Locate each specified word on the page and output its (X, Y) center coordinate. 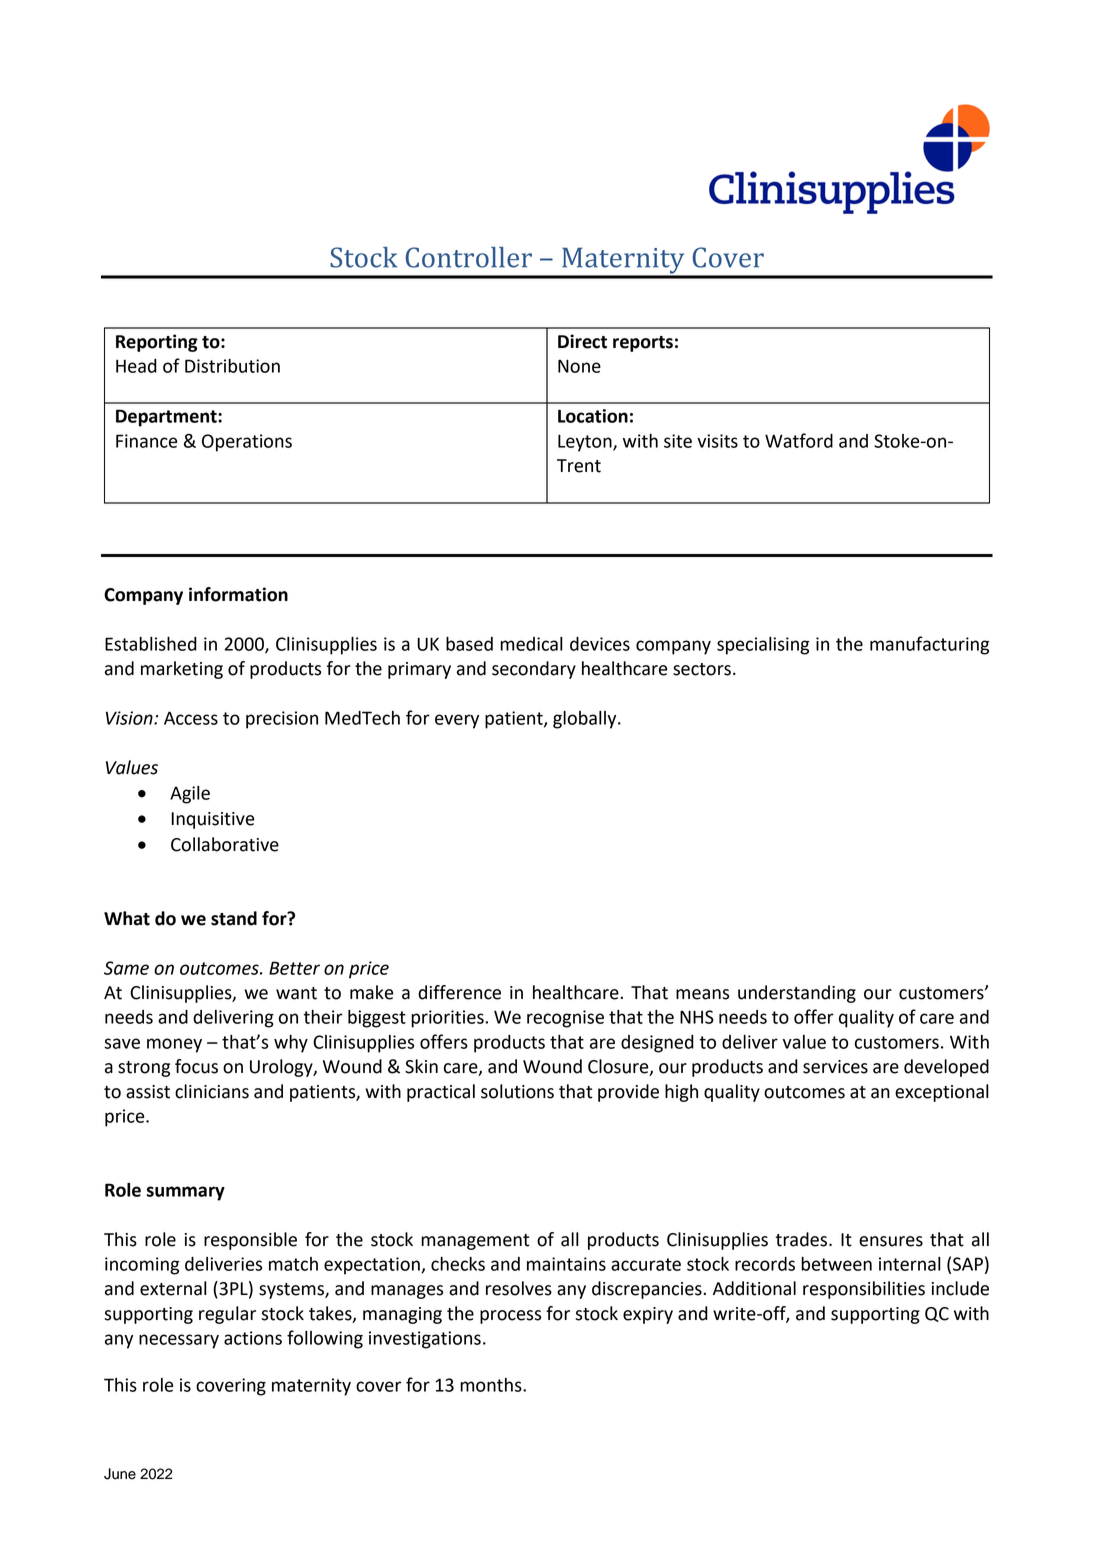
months (492, 1385)
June (120, 1474)
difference (459, 992)
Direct (582, 341)
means (702, 994)
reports (643, 344)
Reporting (157, 343)
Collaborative (225, 844)
